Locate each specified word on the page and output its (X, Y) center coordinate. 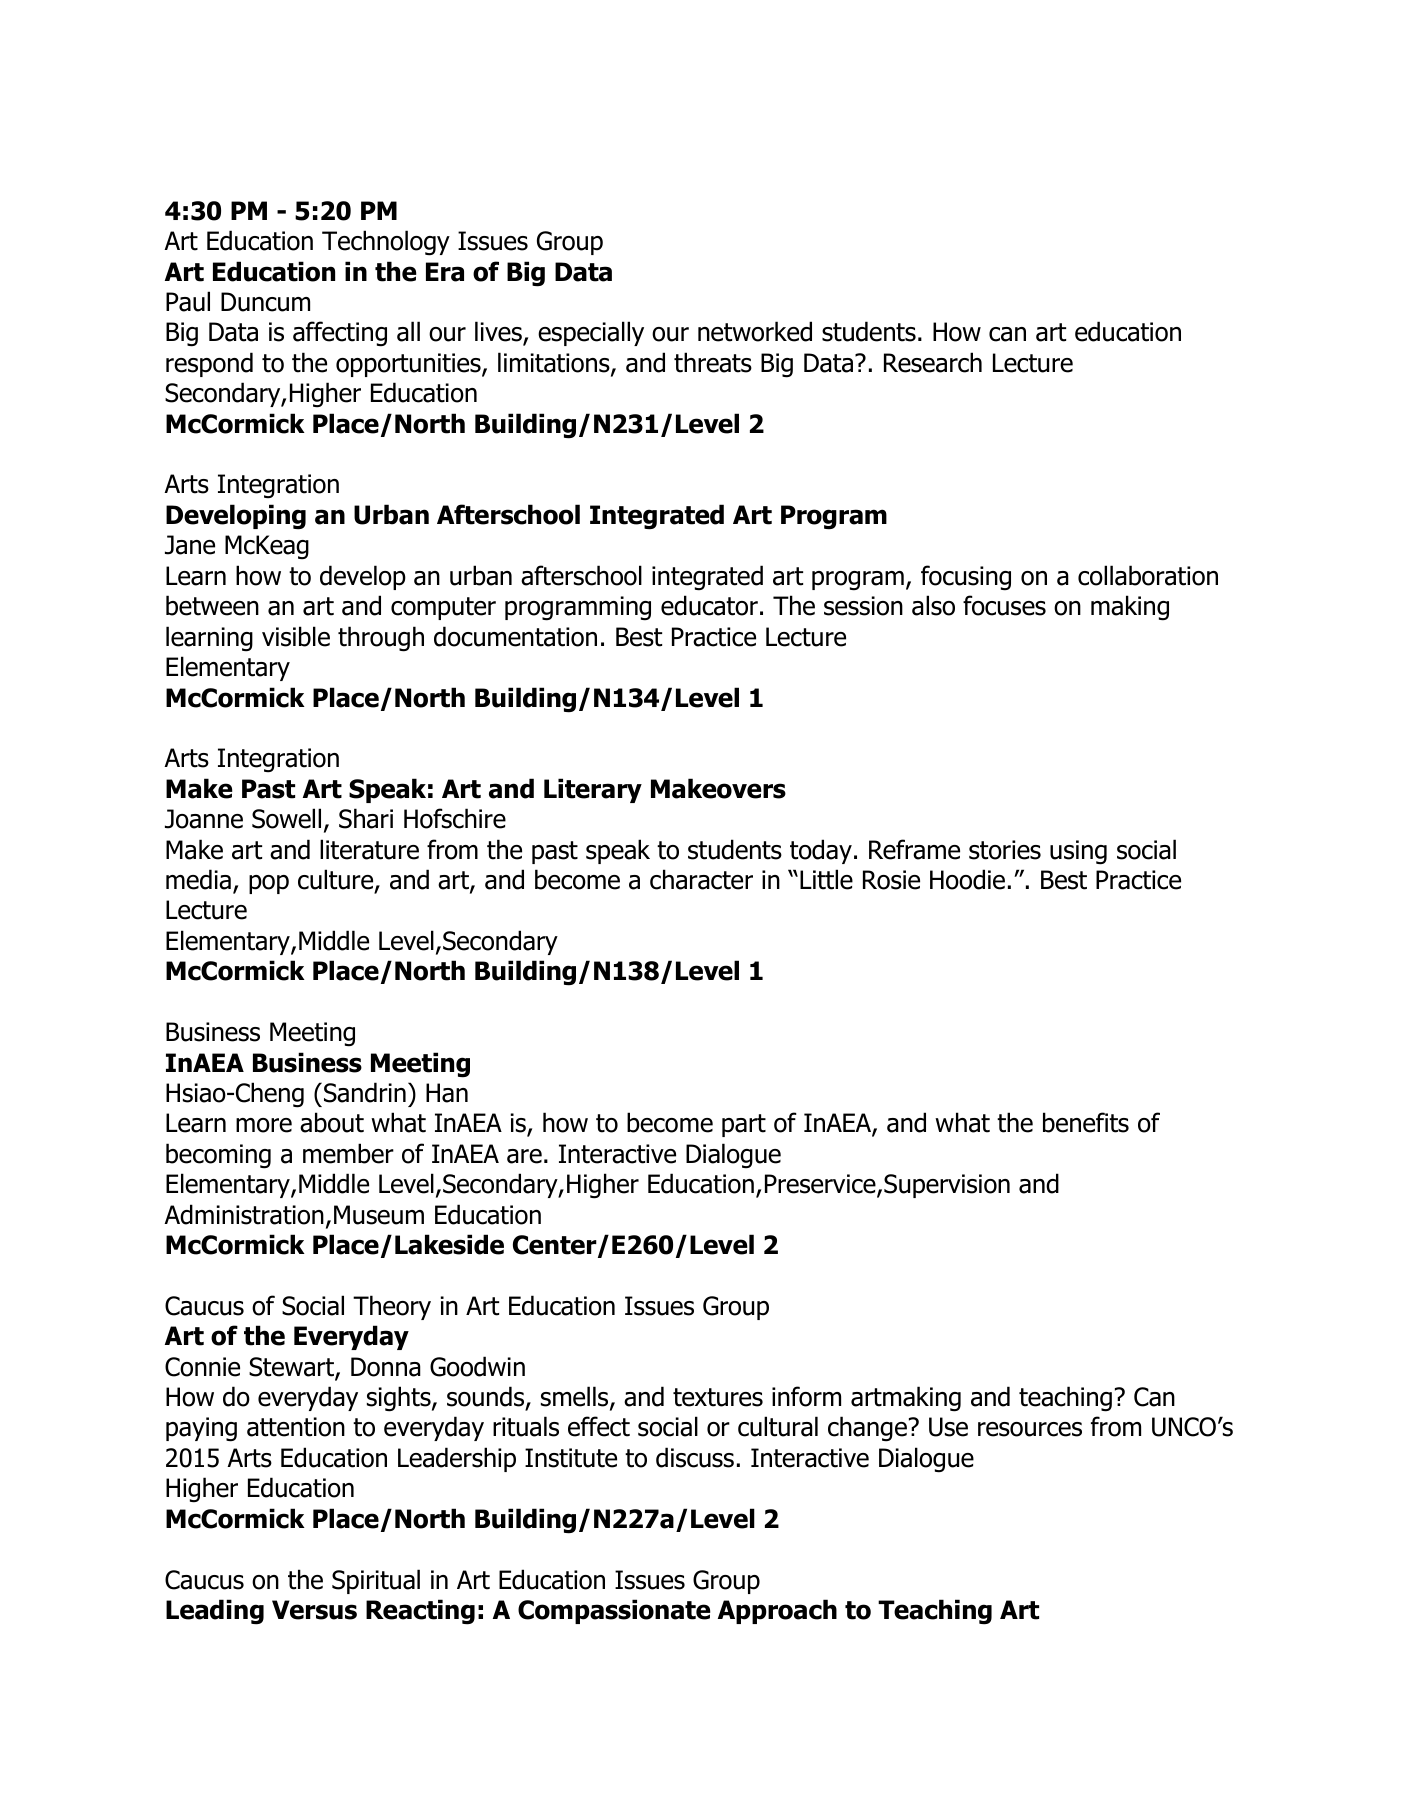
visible (296, 636)
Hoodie (967, 879)
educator (709, 605)
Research (933, 362)
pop (269, 884)
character (701, 879)
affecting (340, 334)
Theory (392, 1307)
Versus (314, 1610)
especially (591, 333)
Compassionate (614, 1611)
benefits (1086, 1122)
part (744, 1125)
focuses (1004, 605)
